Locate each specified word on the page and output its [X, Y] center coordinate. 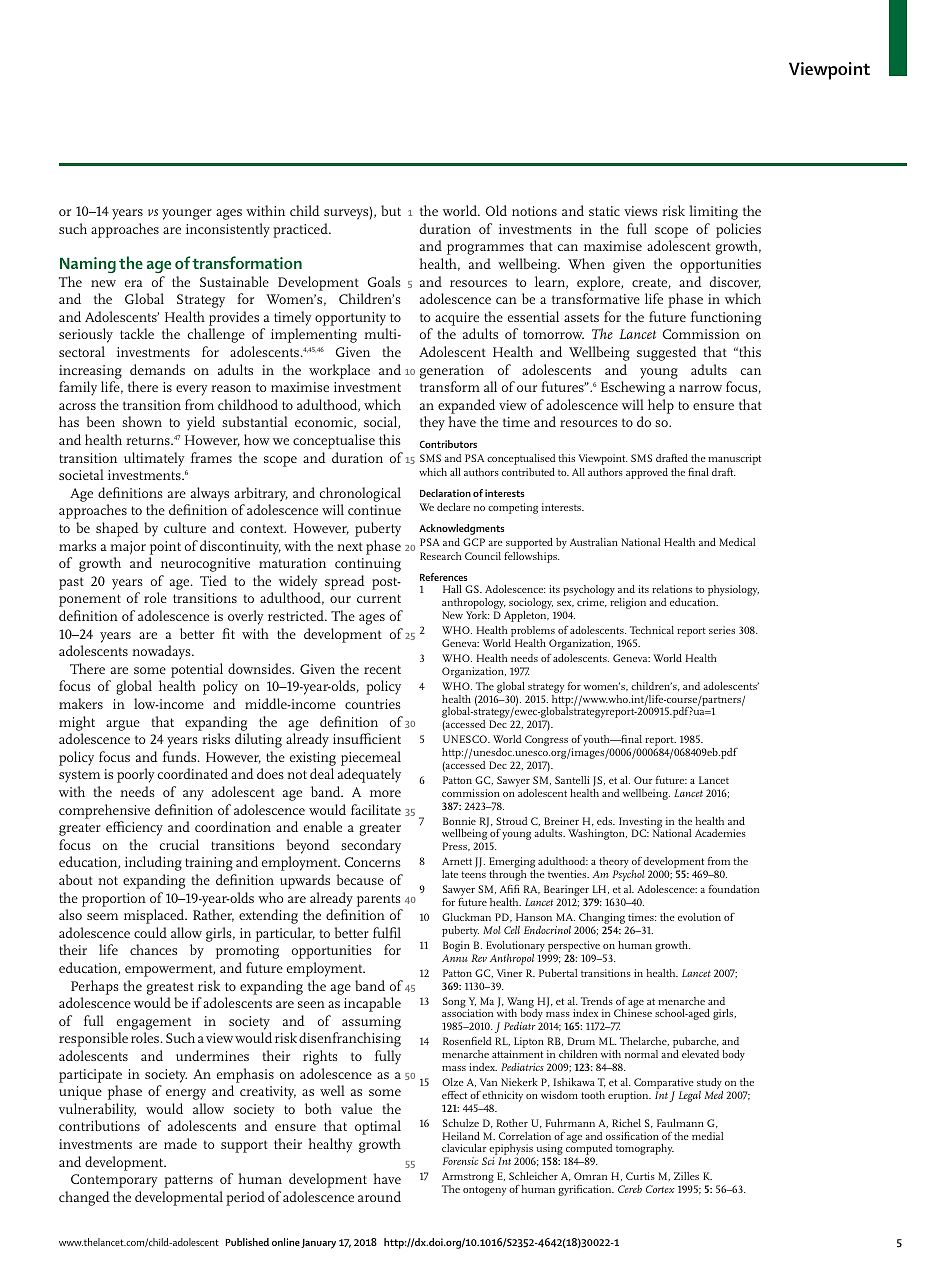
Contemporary [114, 1181]
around [379, 1196]
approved [647, 473]
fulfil [387, 932]
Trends [597, 1001]
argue [123, 725]
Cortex [660, 1189]
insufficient [367, 738]
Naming [88, 265]
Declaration [445, 493]
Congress [546, 740]
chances [153, 949]
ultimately [154, 459]
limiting [713, 212]
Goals [384, 281]
